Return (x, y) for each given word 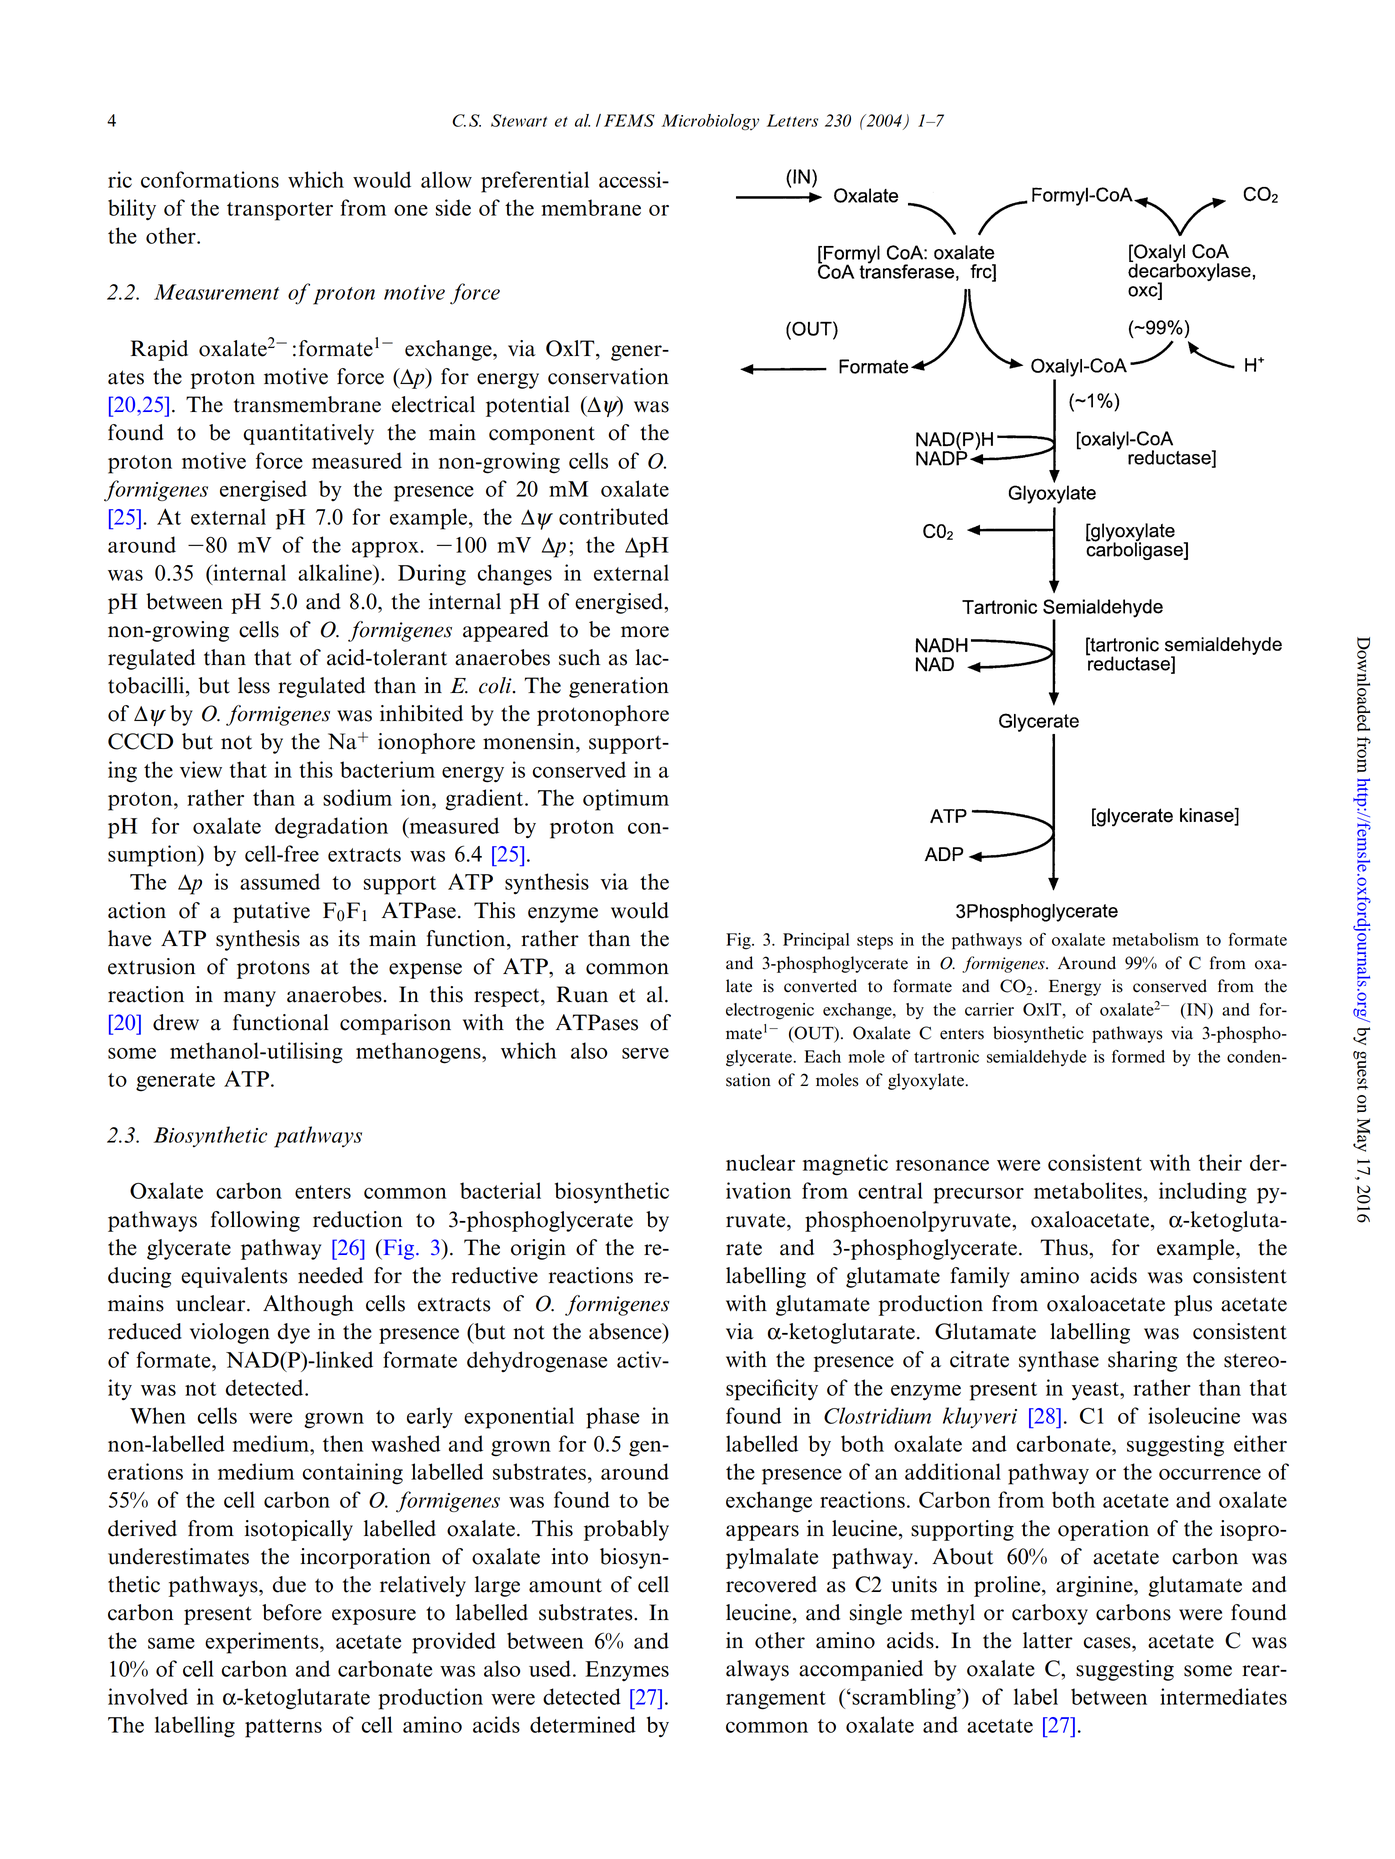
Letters (792, 120)
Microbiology (710, 122)
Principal (816, 941)
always (757, 1670)
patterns (283, 1728)
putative (271, 912)
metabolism (1155, 939)
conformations (210, 179)
